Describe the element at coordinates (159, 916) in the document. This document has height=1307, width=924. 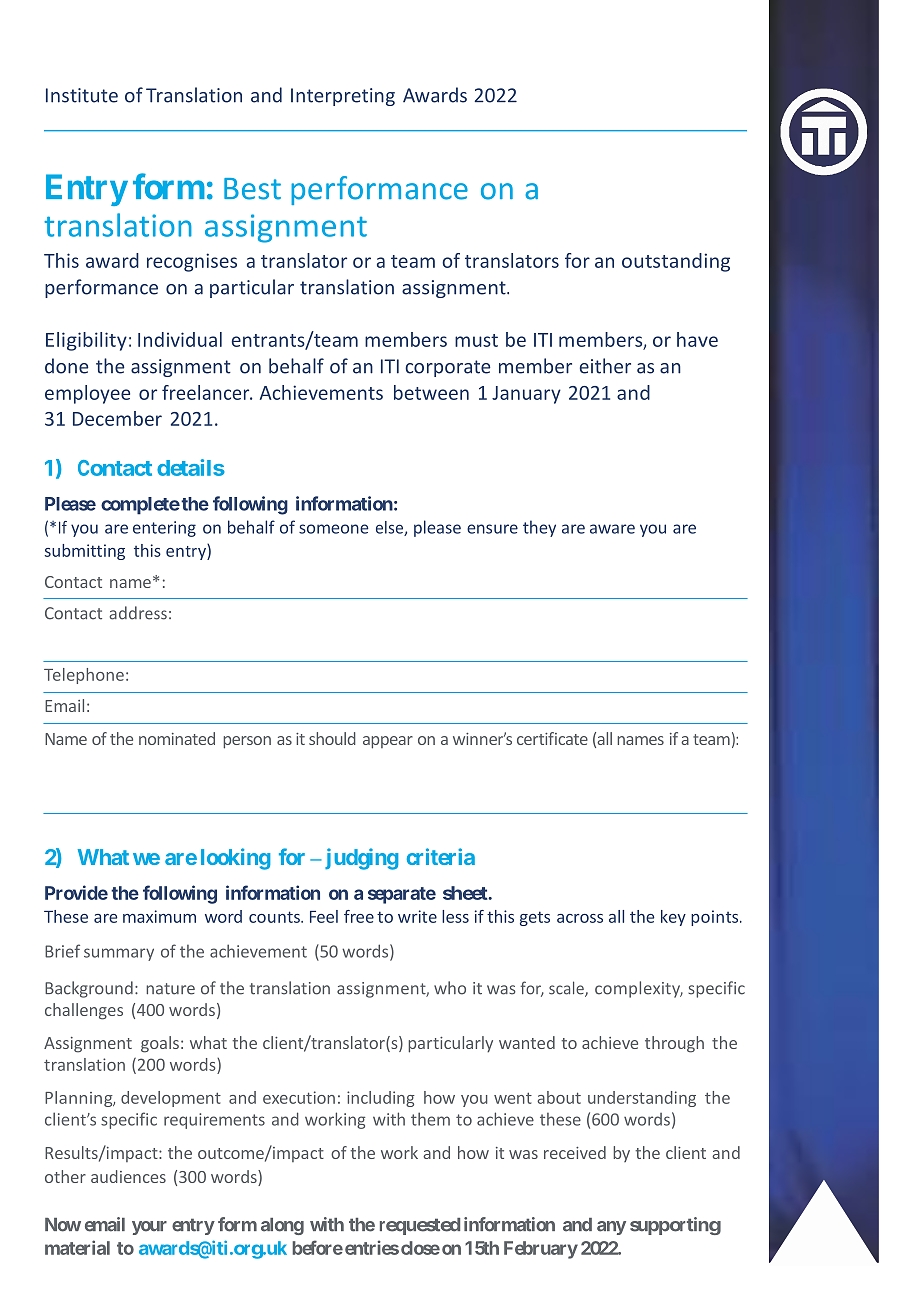
I see `maximum` at that location.
